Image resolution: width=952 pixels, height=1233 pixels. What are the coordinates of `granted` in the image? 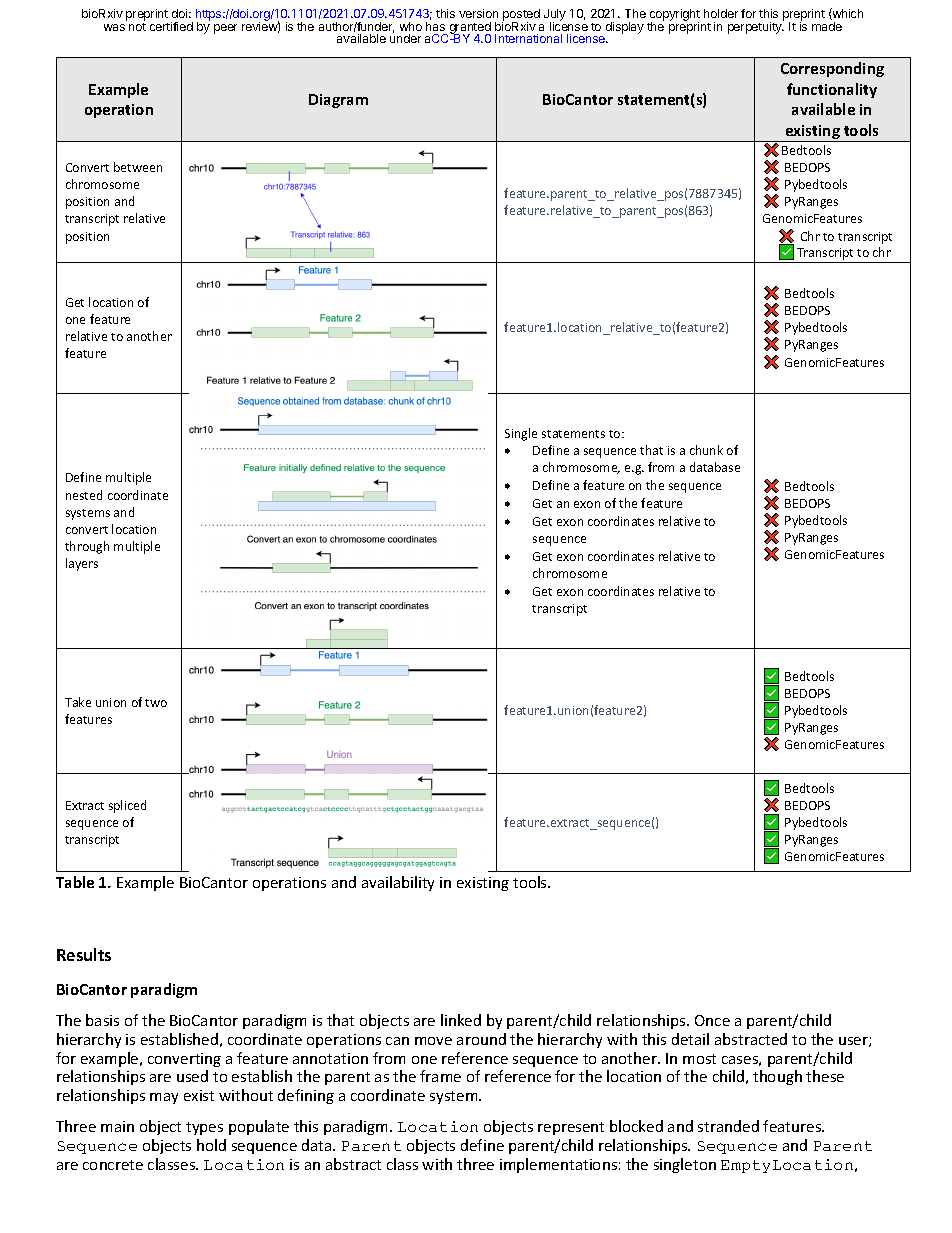 It's located at (469, 29).
